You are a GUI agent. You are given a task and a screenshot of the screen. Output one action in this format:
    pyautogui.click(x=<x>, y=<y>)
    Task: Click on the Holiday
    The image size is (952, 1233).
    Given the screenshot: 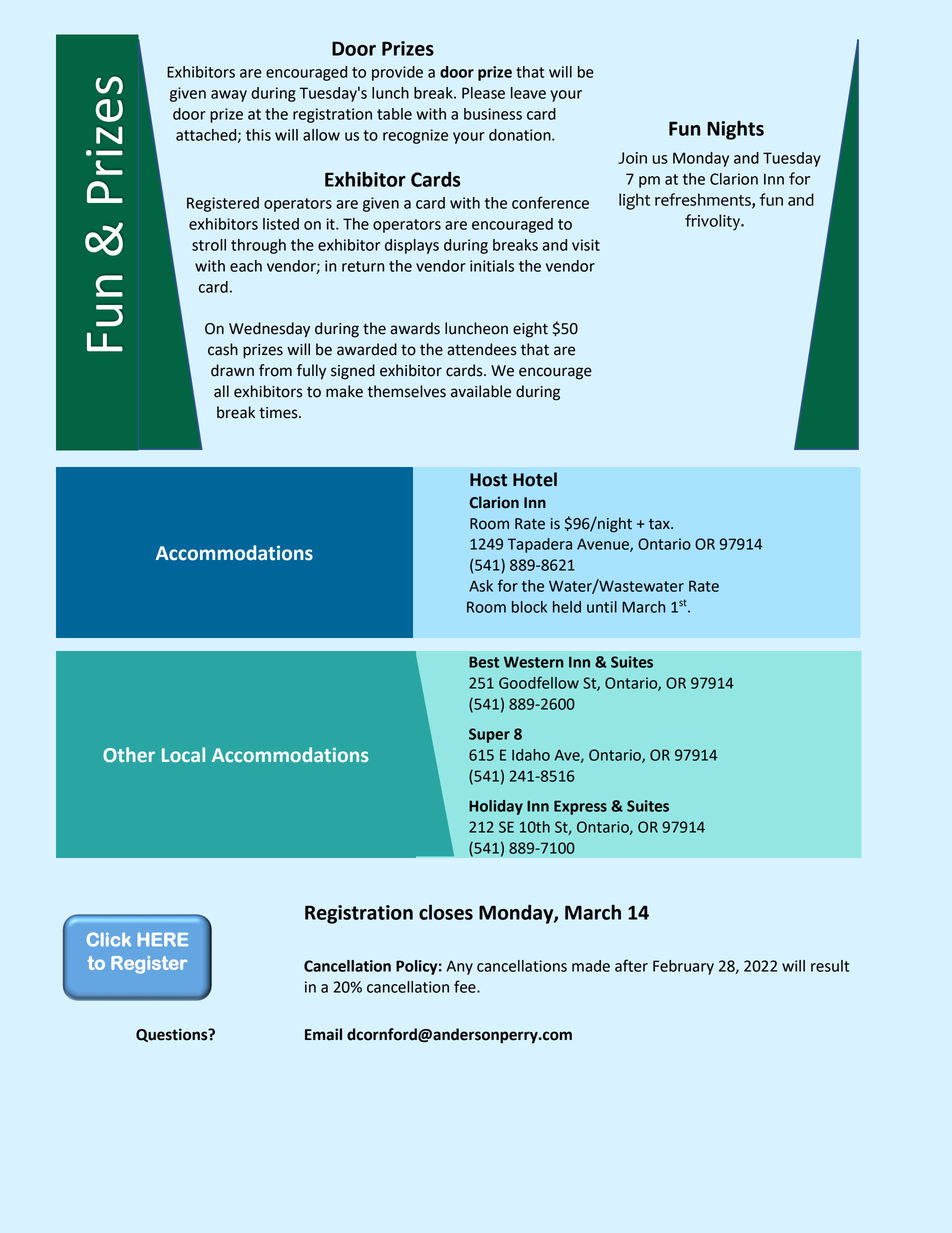 What is the action you would take?
    pyautogui.click(x=496, y=807)
